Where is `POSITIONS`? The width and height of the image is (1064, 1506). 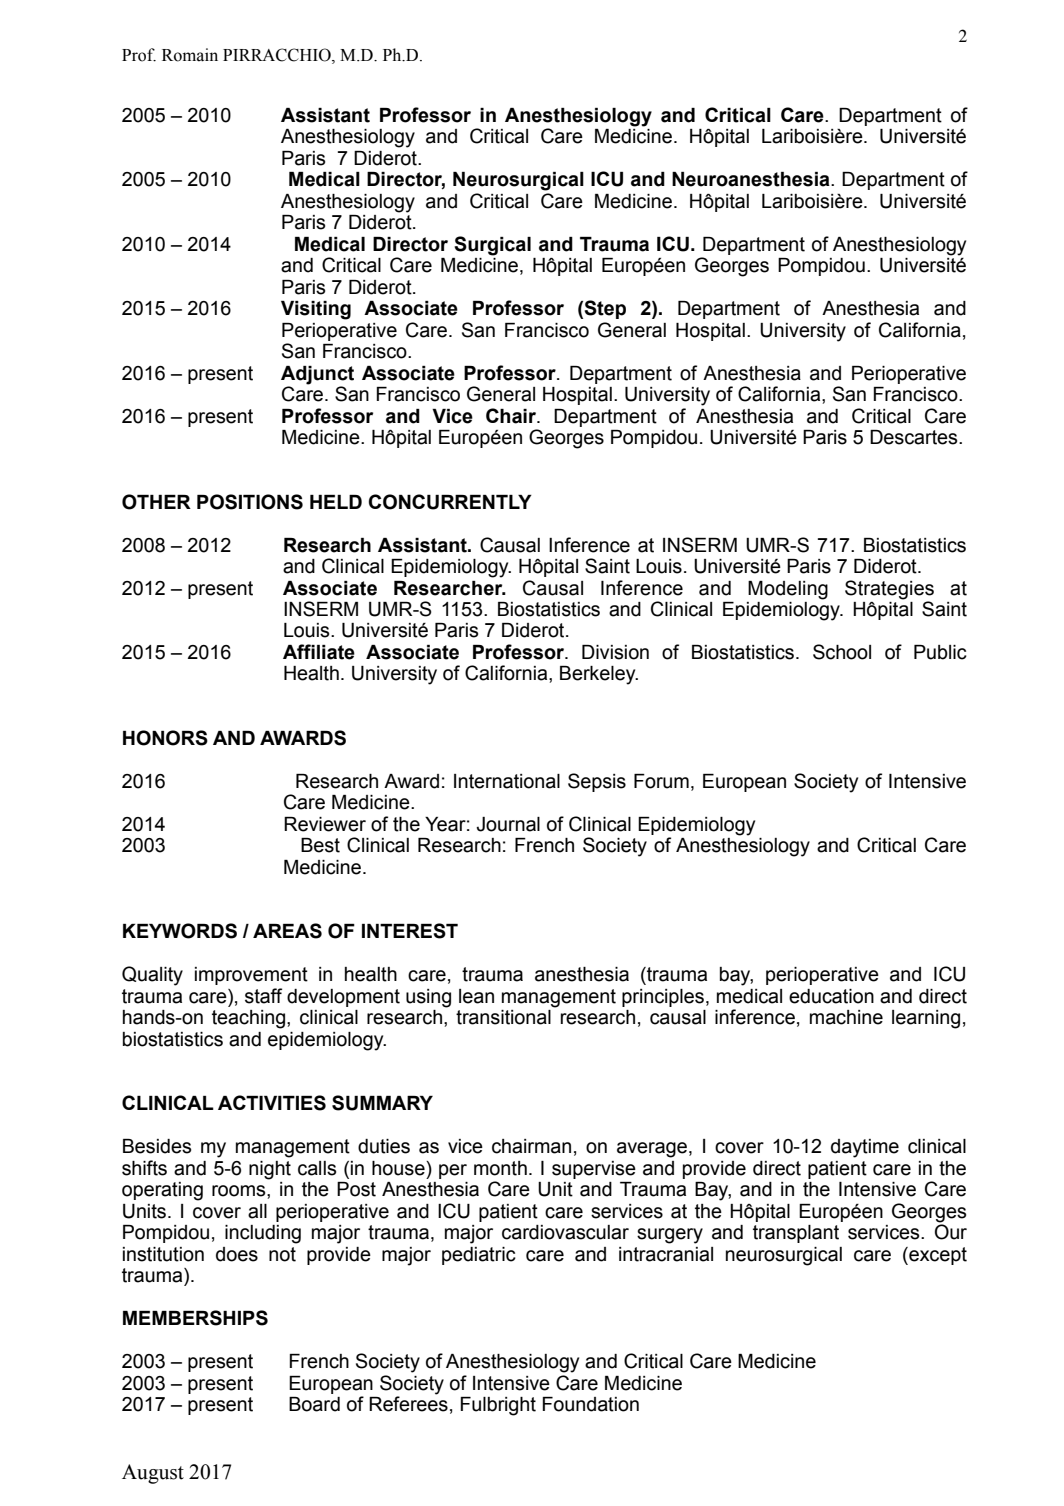 POSITIONS is located at coordinates (250, 502).
